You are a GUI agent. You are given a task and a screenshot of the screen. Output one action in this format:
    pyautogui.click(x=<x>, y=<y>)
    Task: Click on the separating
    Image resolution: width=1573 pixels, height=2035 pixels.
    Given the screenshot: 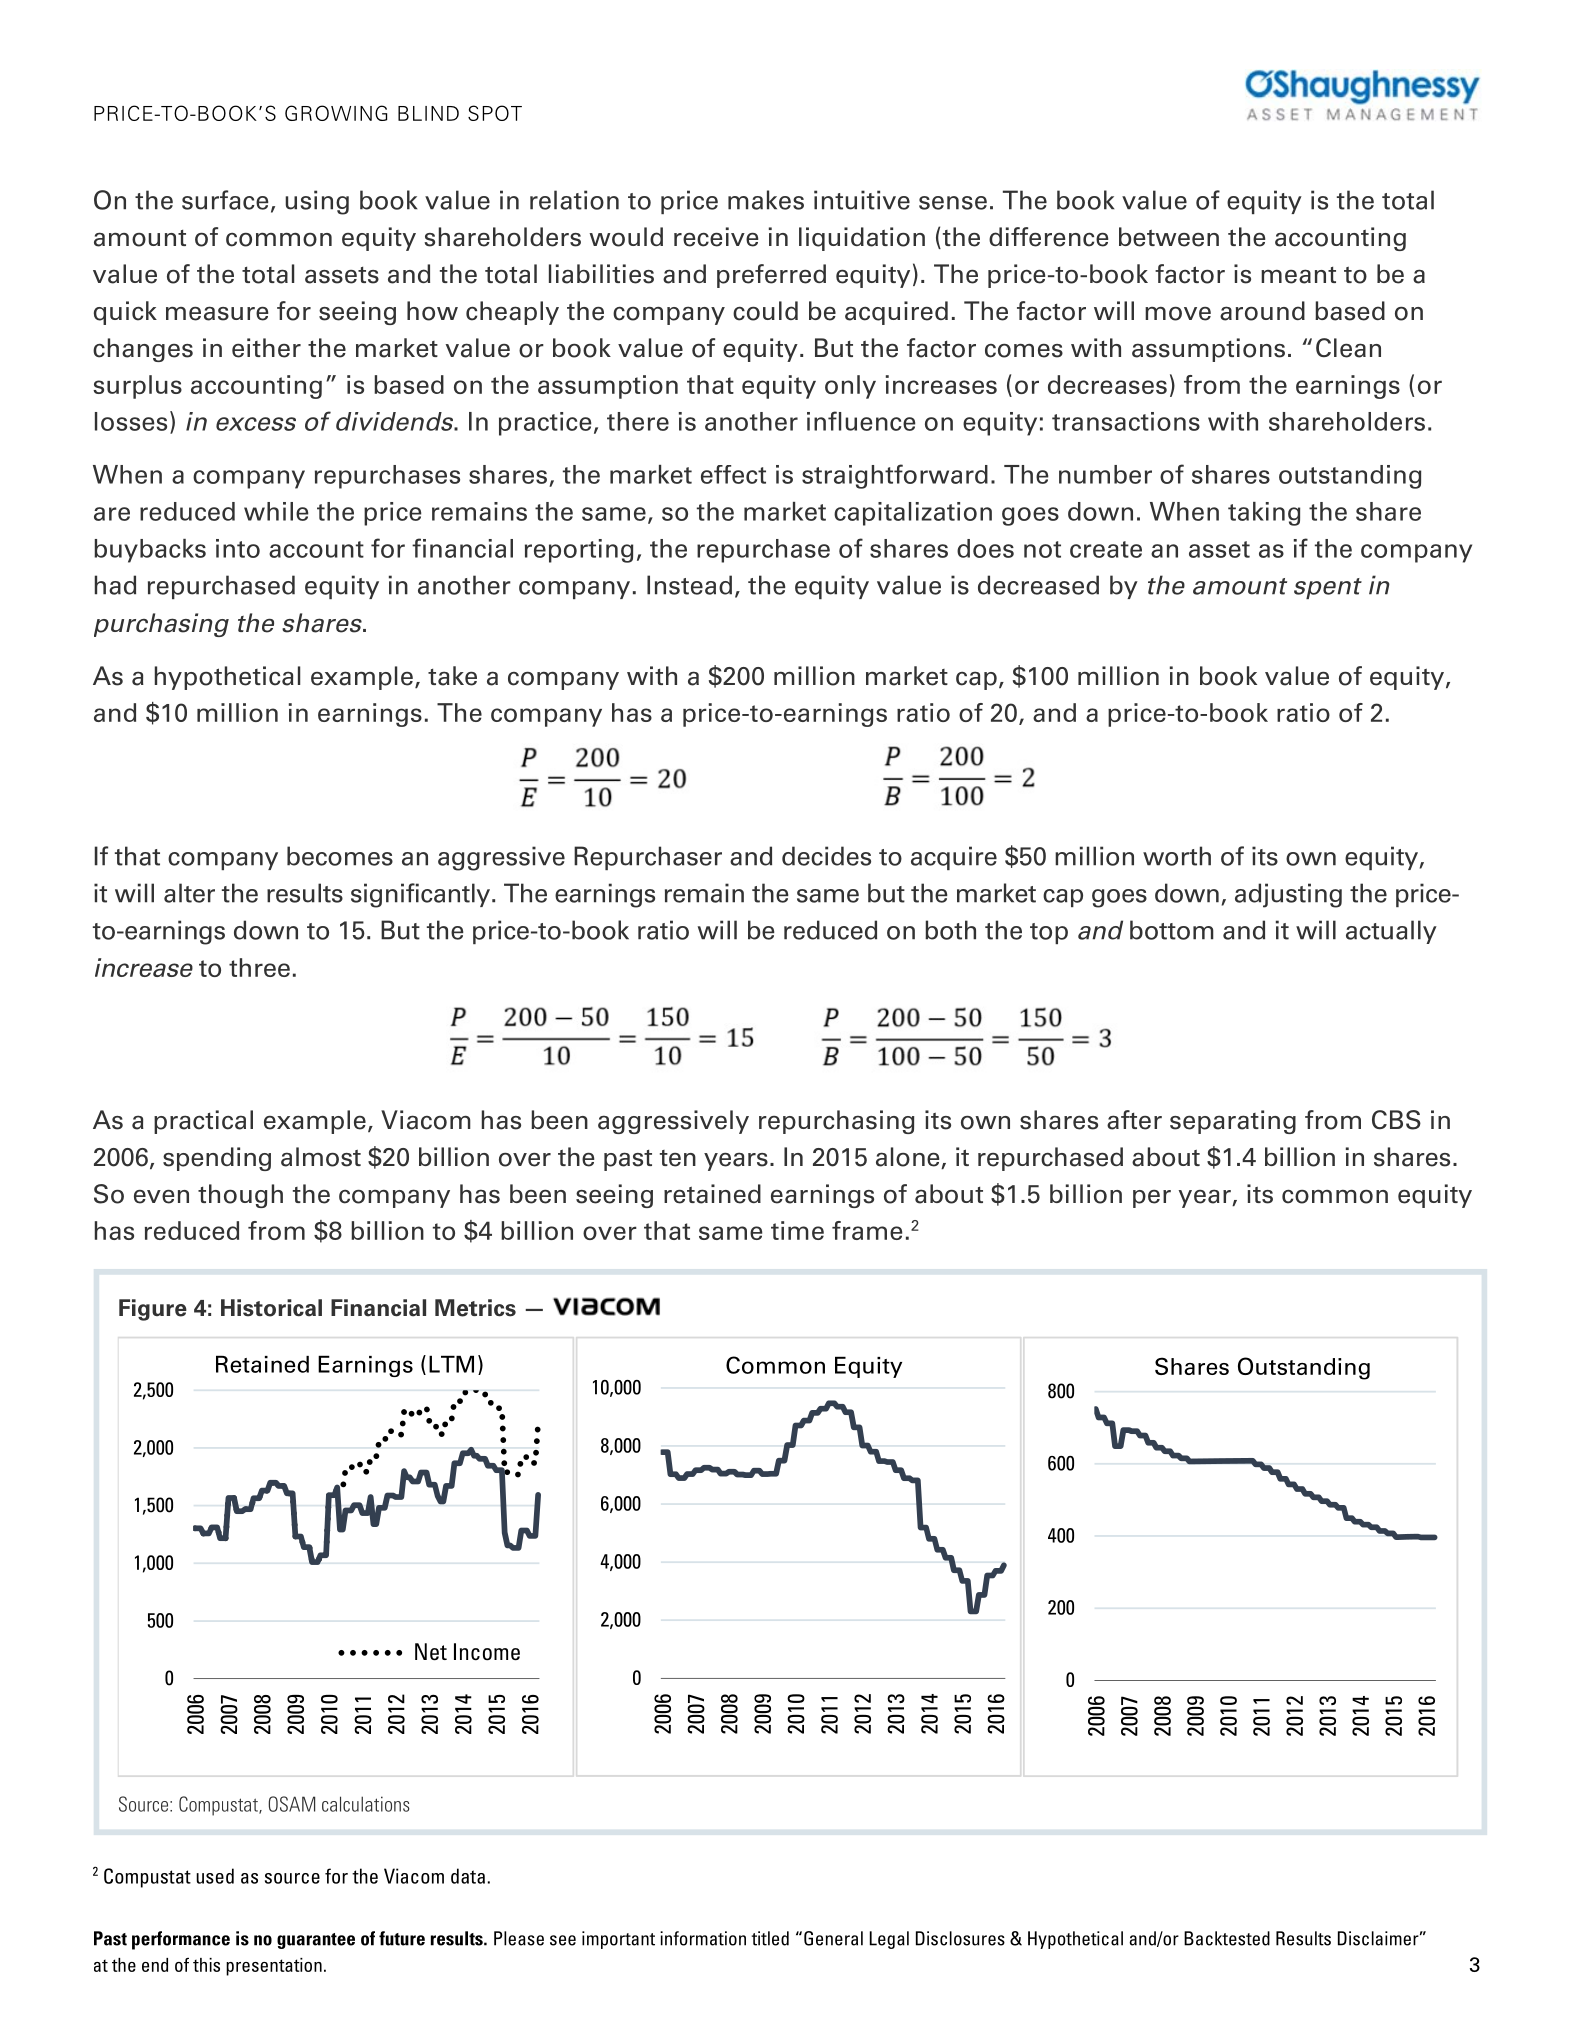 What is the action you would take?
    pyautogui.click(x=1233, y=1122)
